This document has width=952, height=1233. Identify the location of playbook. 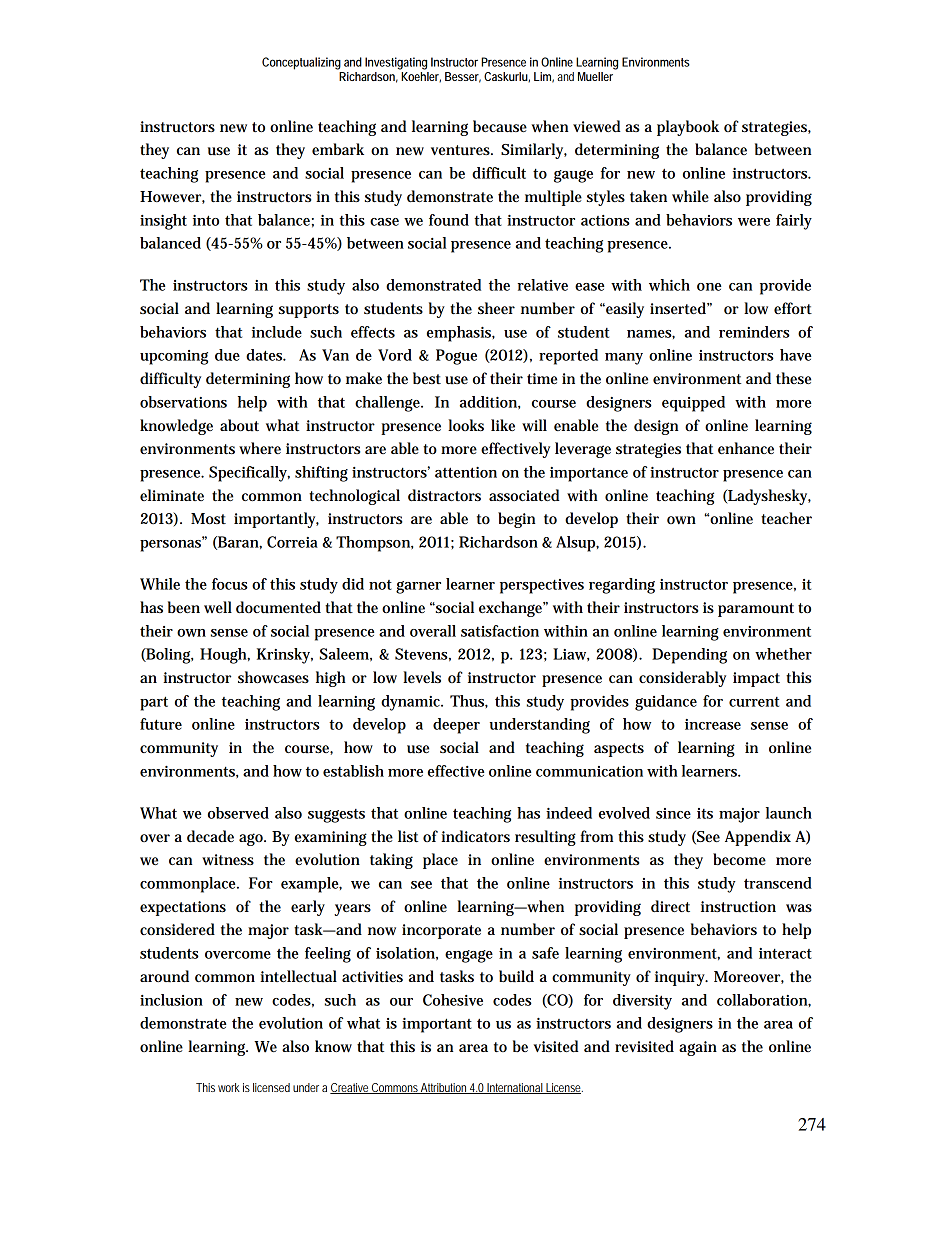
(688, 128).
